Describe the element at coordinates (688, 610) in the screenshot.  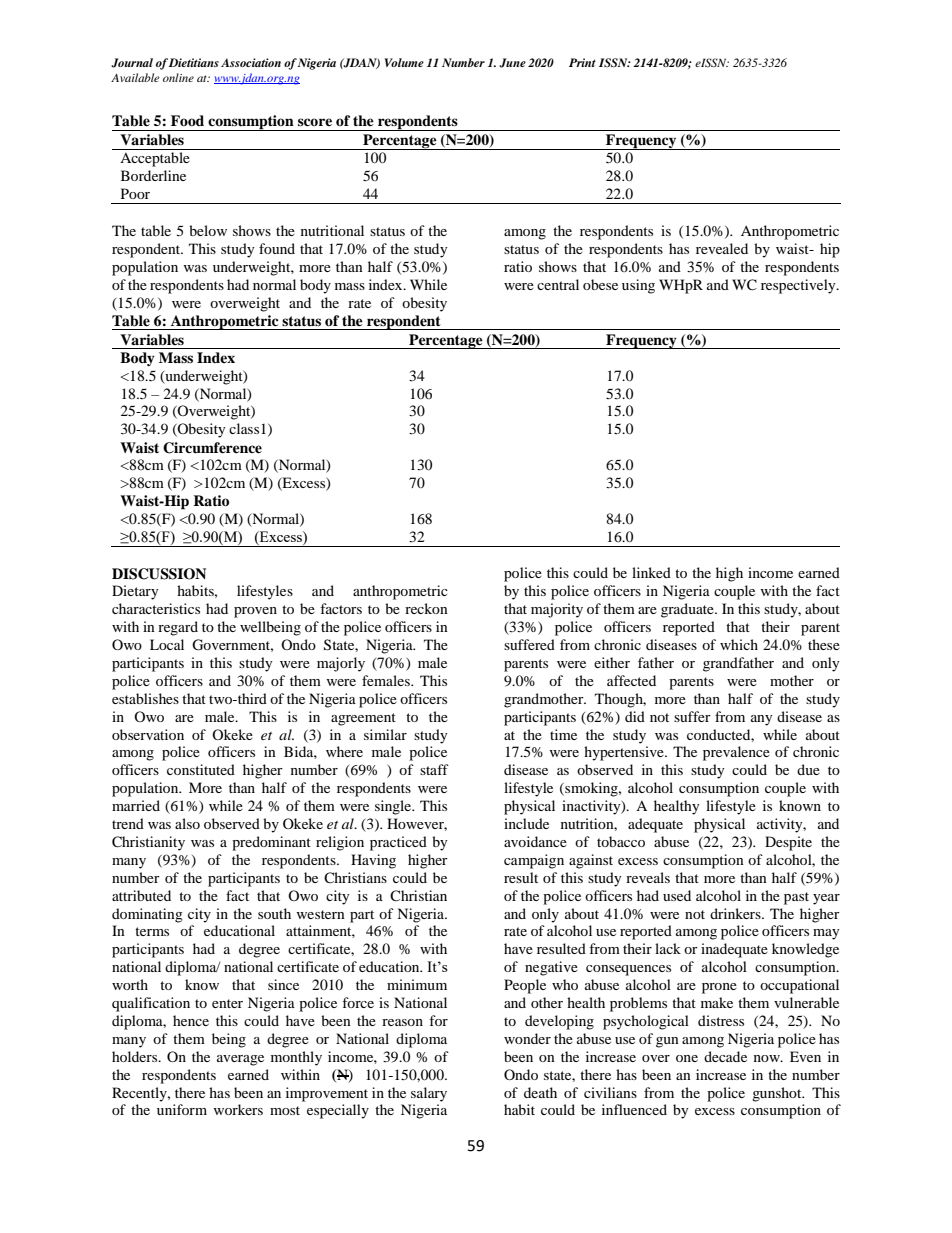
I see `graduate` at that location.
